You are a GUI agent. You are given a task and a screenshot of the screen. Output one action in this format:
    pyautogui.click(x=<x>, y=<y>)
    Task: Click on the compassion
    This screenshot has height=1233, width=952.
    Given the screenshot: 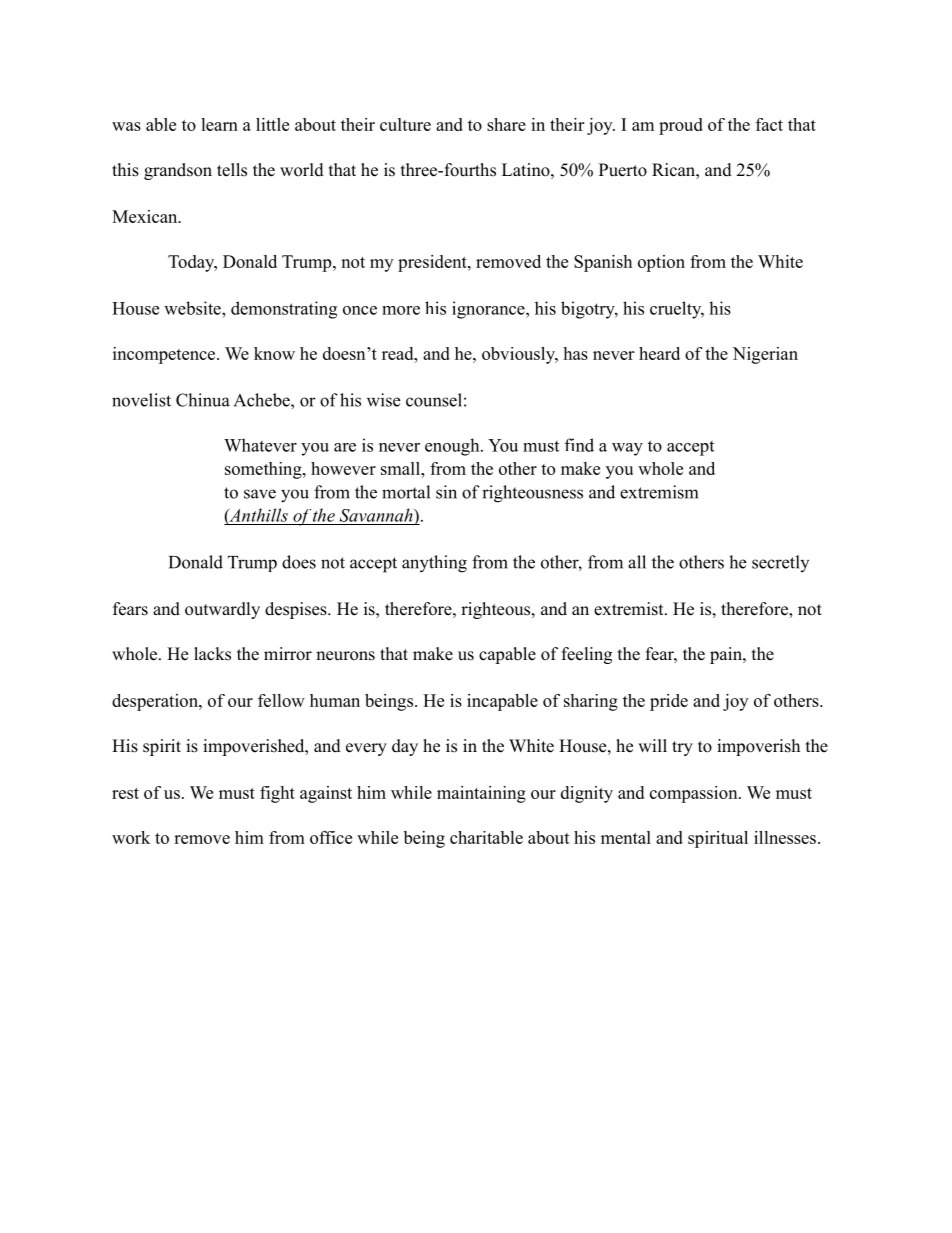 What is the action you would take?
    pyautogui.click(x=695, y=794)
